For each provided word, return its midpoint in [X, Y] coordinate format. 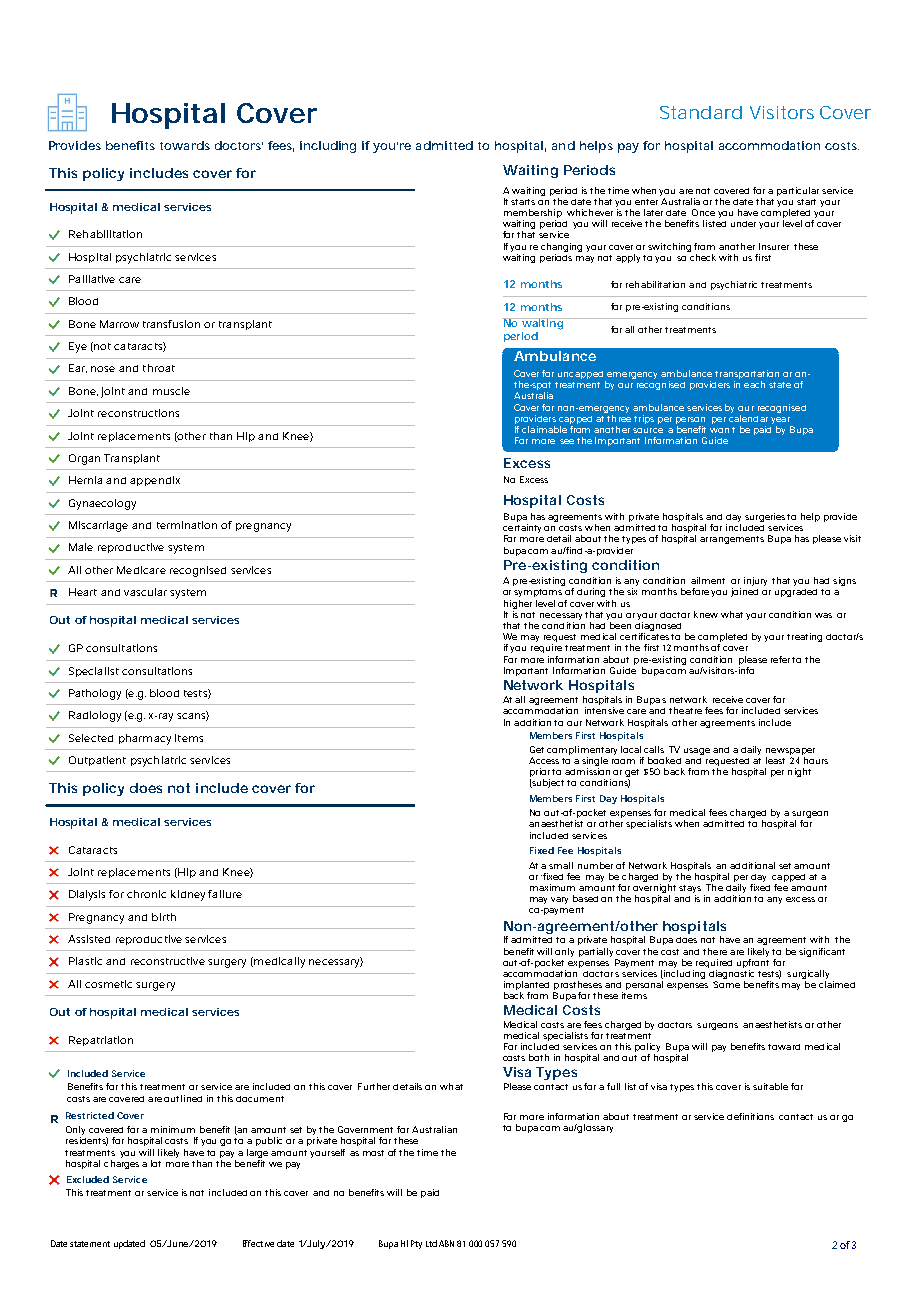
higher [518, 604]
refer [782, 659]
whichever [590, 212]
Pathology [95, 694]
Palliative [92, 279]
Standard [701, 112]
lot [156, 1163]
